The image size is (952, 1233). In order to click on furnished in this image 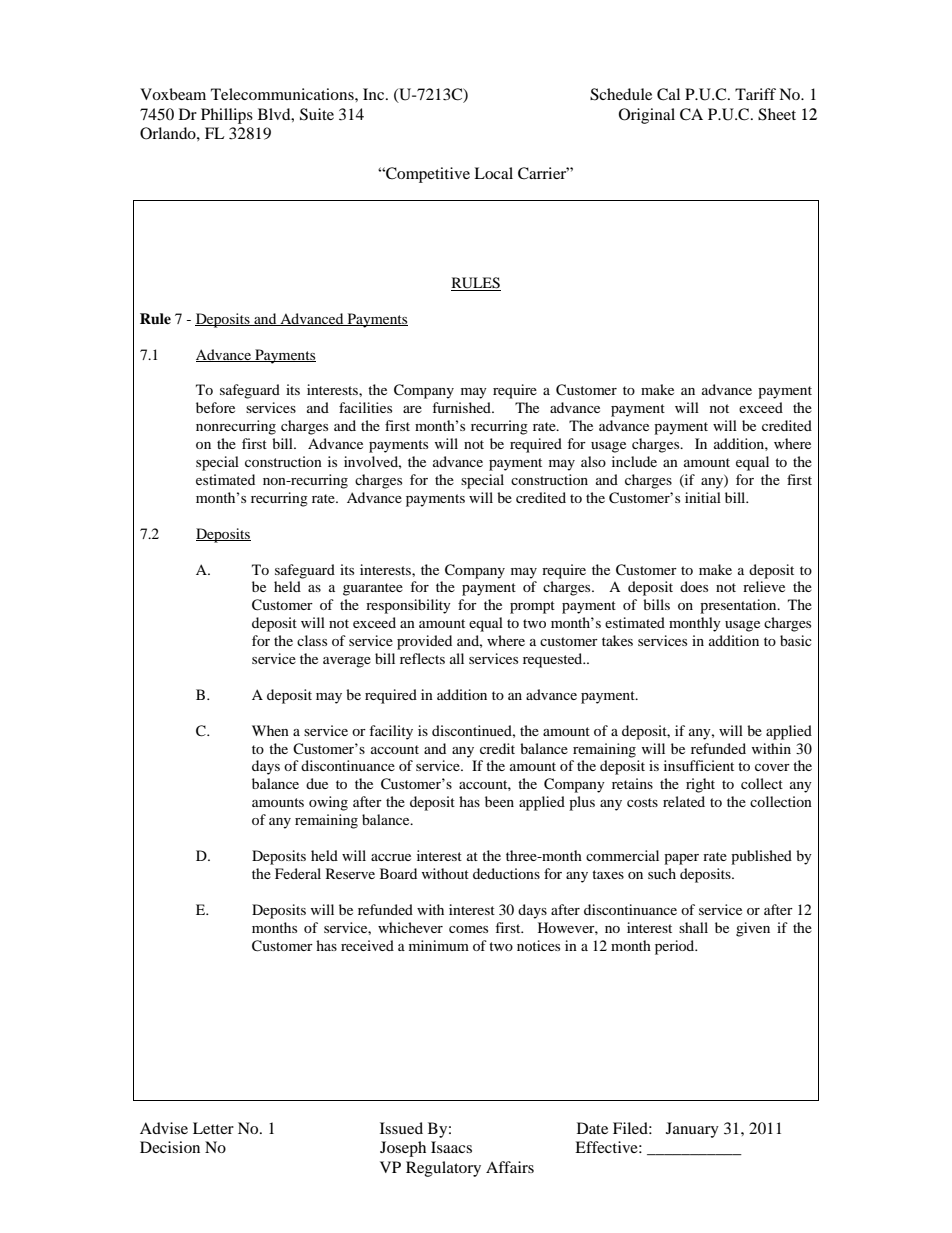, I will do `click(462, 407)`.
